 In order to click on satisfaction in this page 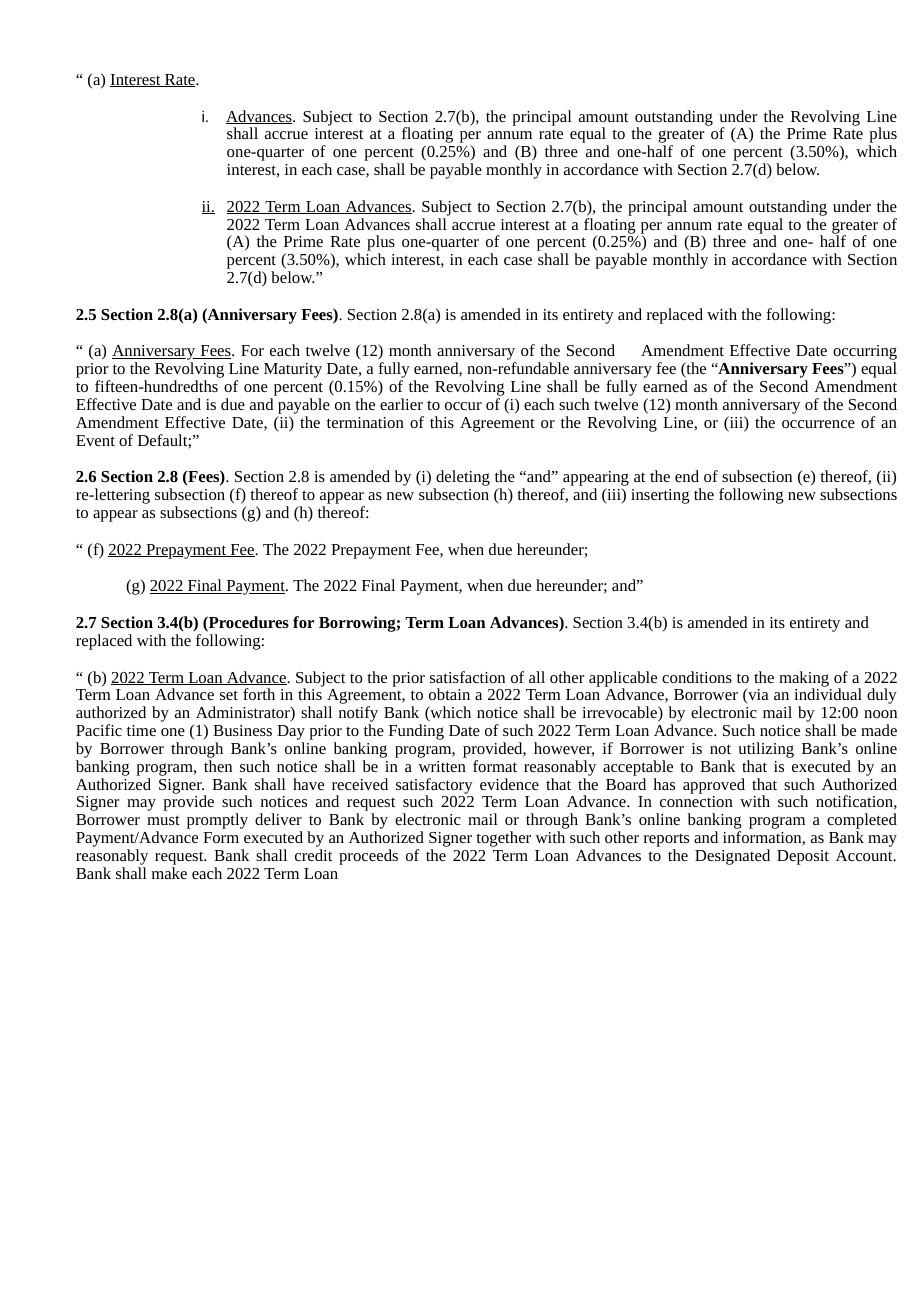, I will do `click(467, 677)`.
